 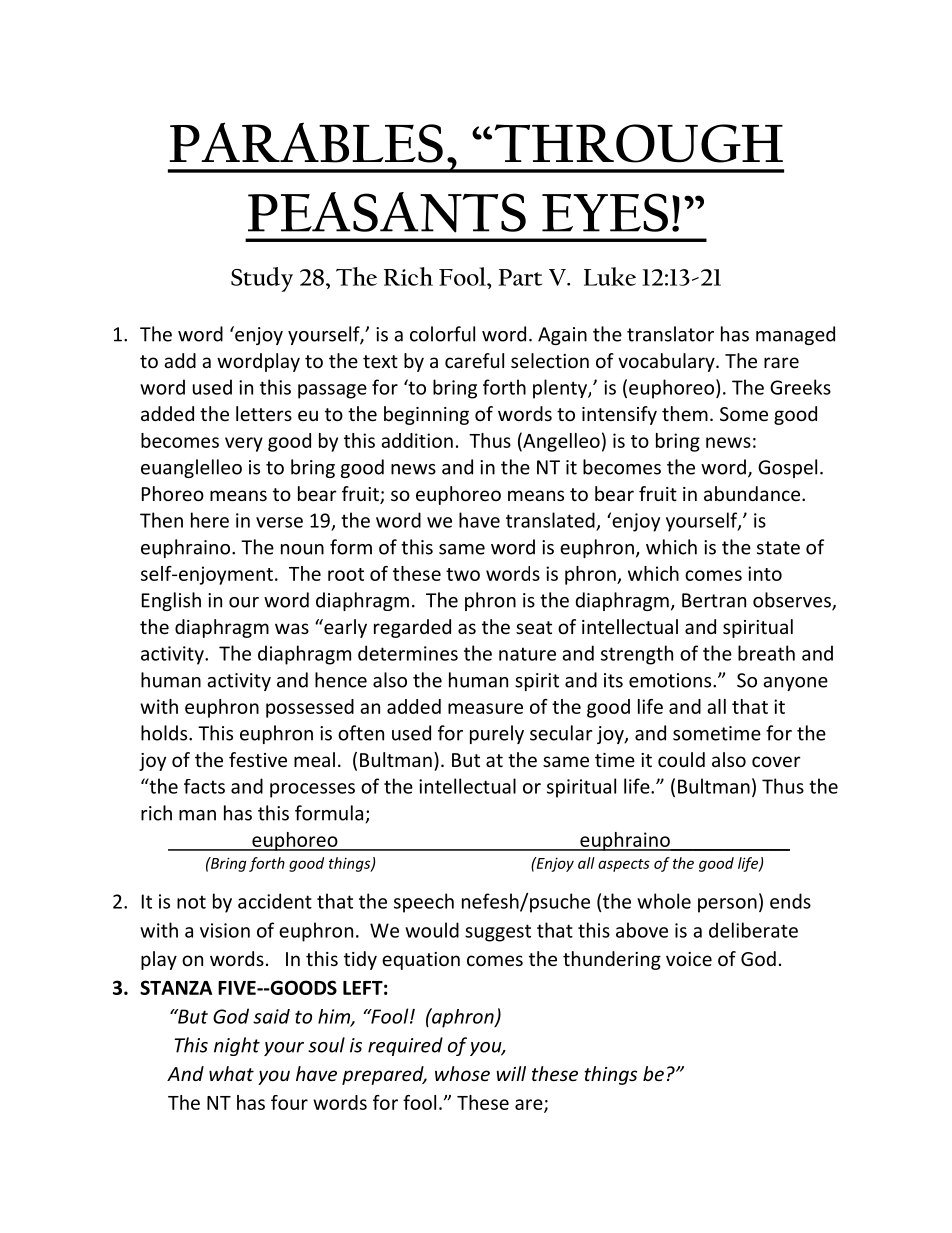 What do you see at coordinates (534, 627) in the document?
I see `seat` at bounding box center [534, 627].
